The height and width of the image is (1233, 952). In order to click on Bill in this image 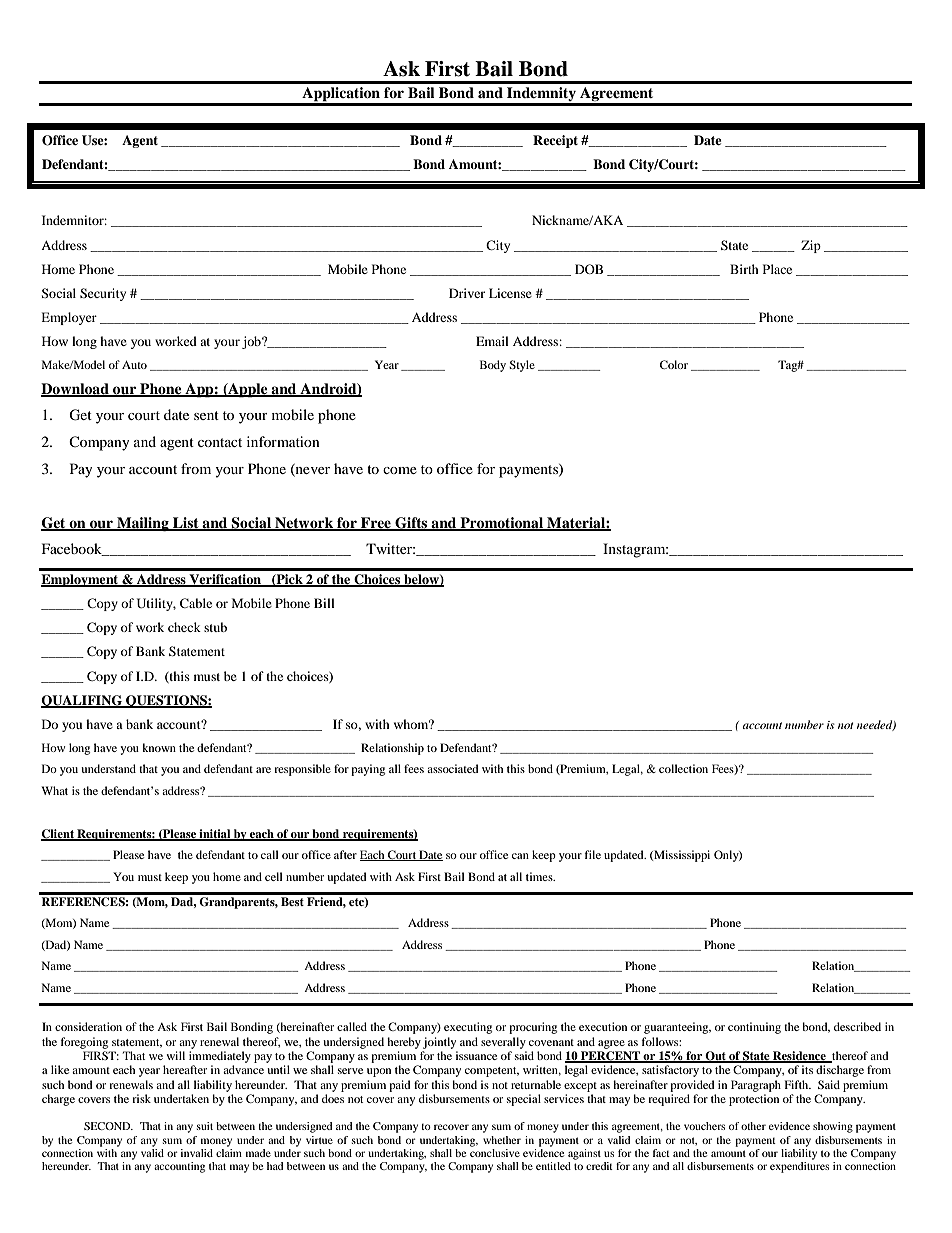, I will do `click(324, 603)`.
